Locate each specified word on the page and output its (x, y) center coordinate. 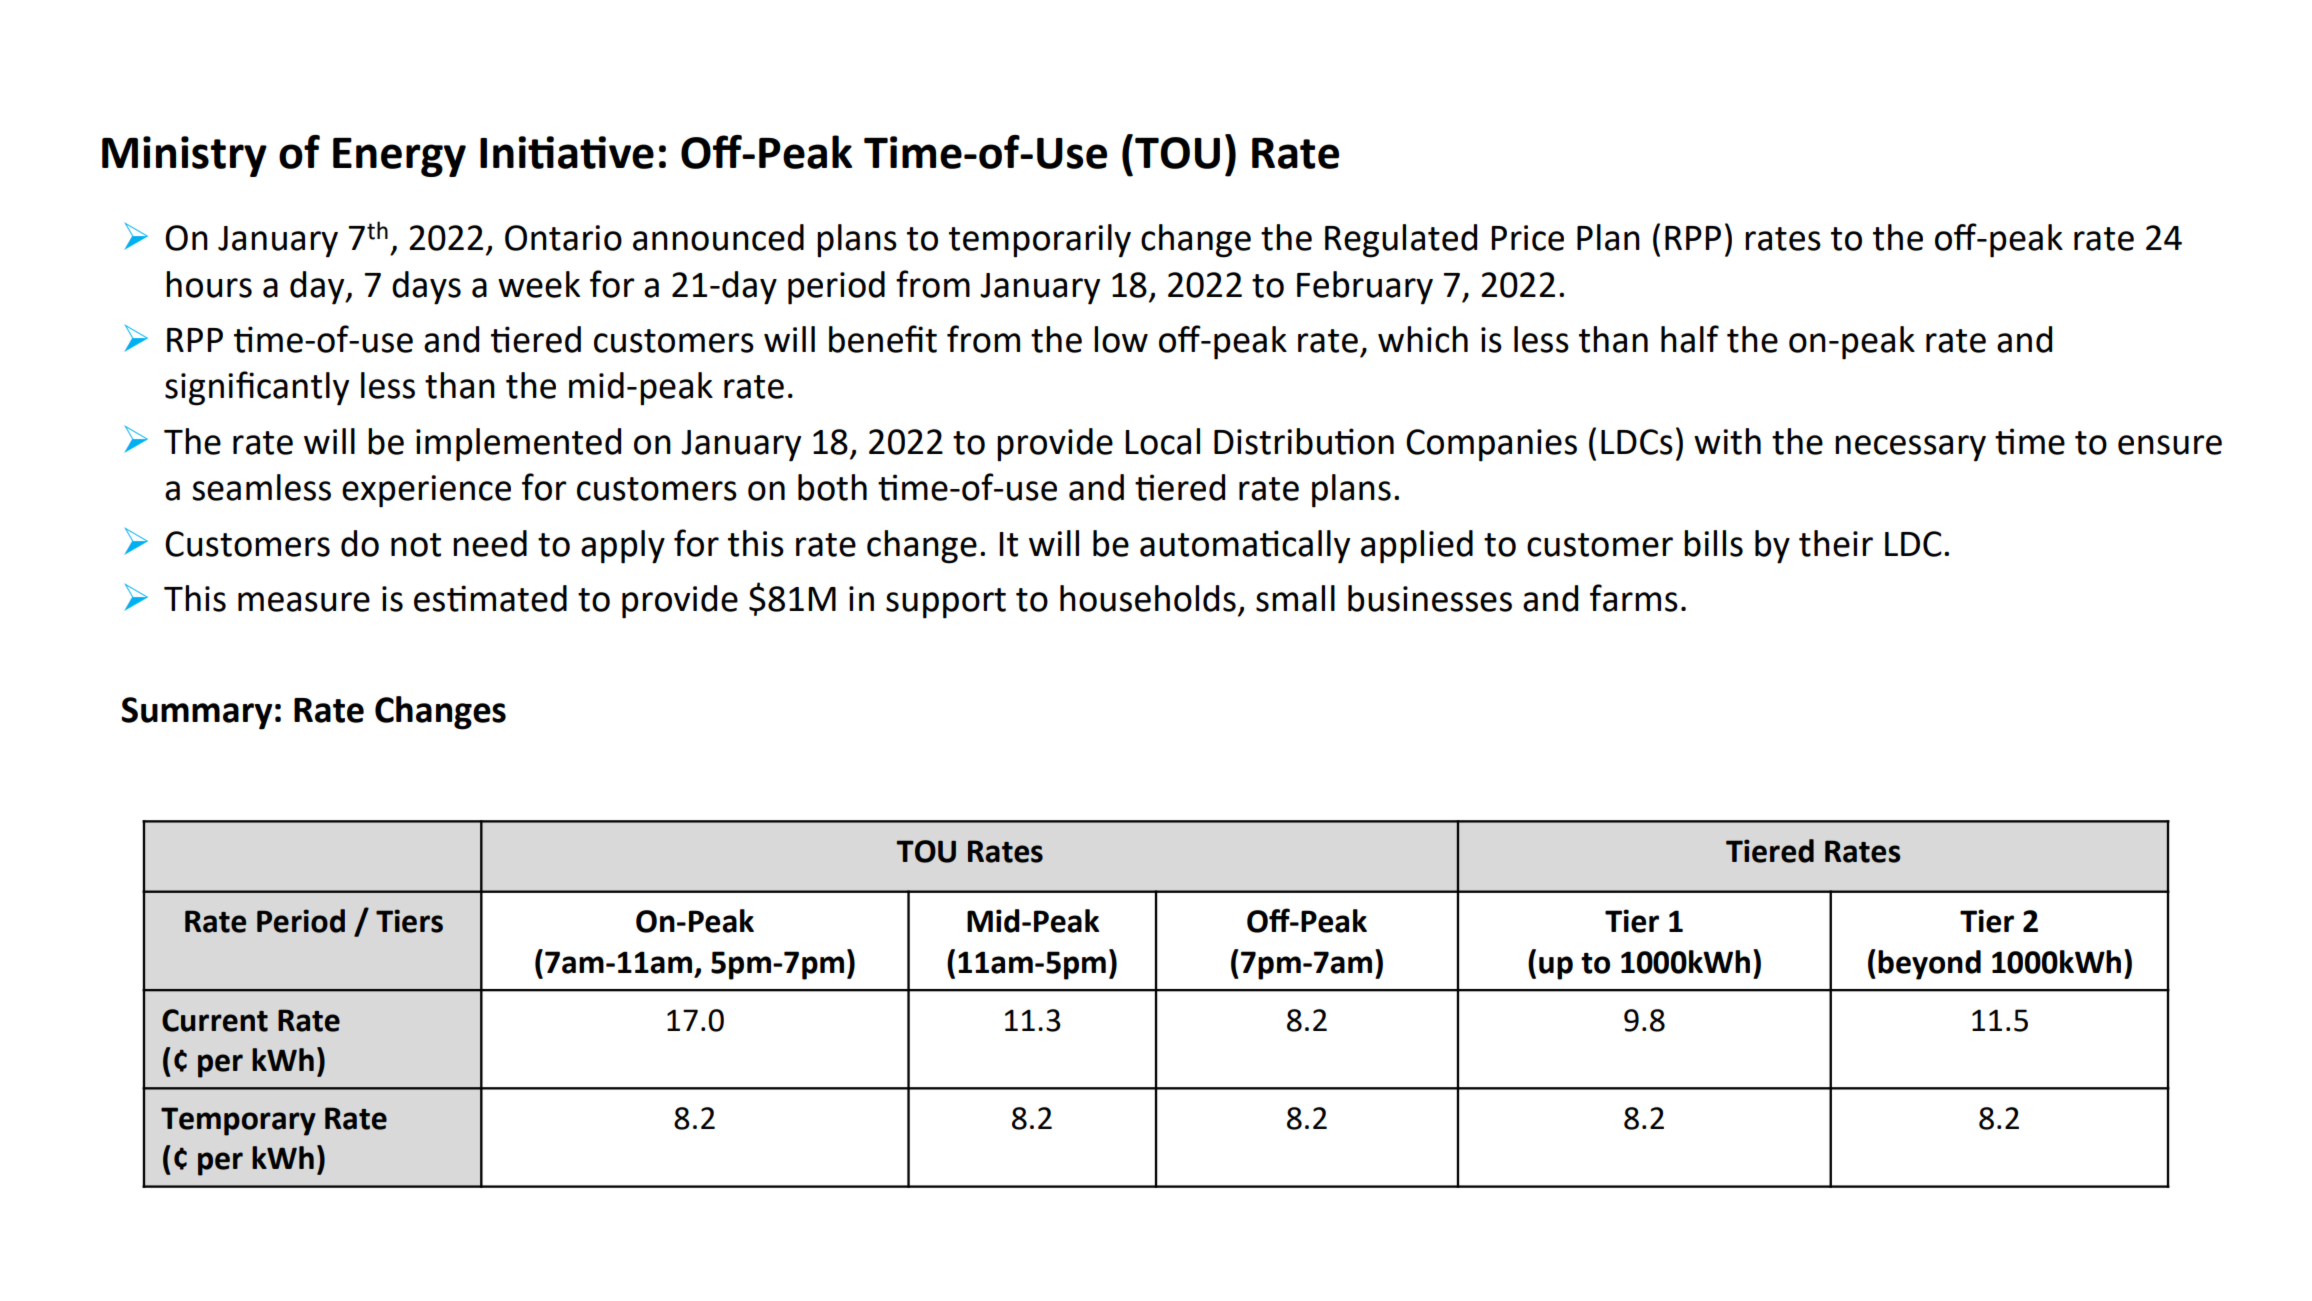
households (1148, 598)
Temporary (238, 1121)
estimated (490, 598)
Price (1527, 238)
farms (1634, 598)
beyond (1929, 965)
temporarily (1040, 241)
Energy (399, 157)
